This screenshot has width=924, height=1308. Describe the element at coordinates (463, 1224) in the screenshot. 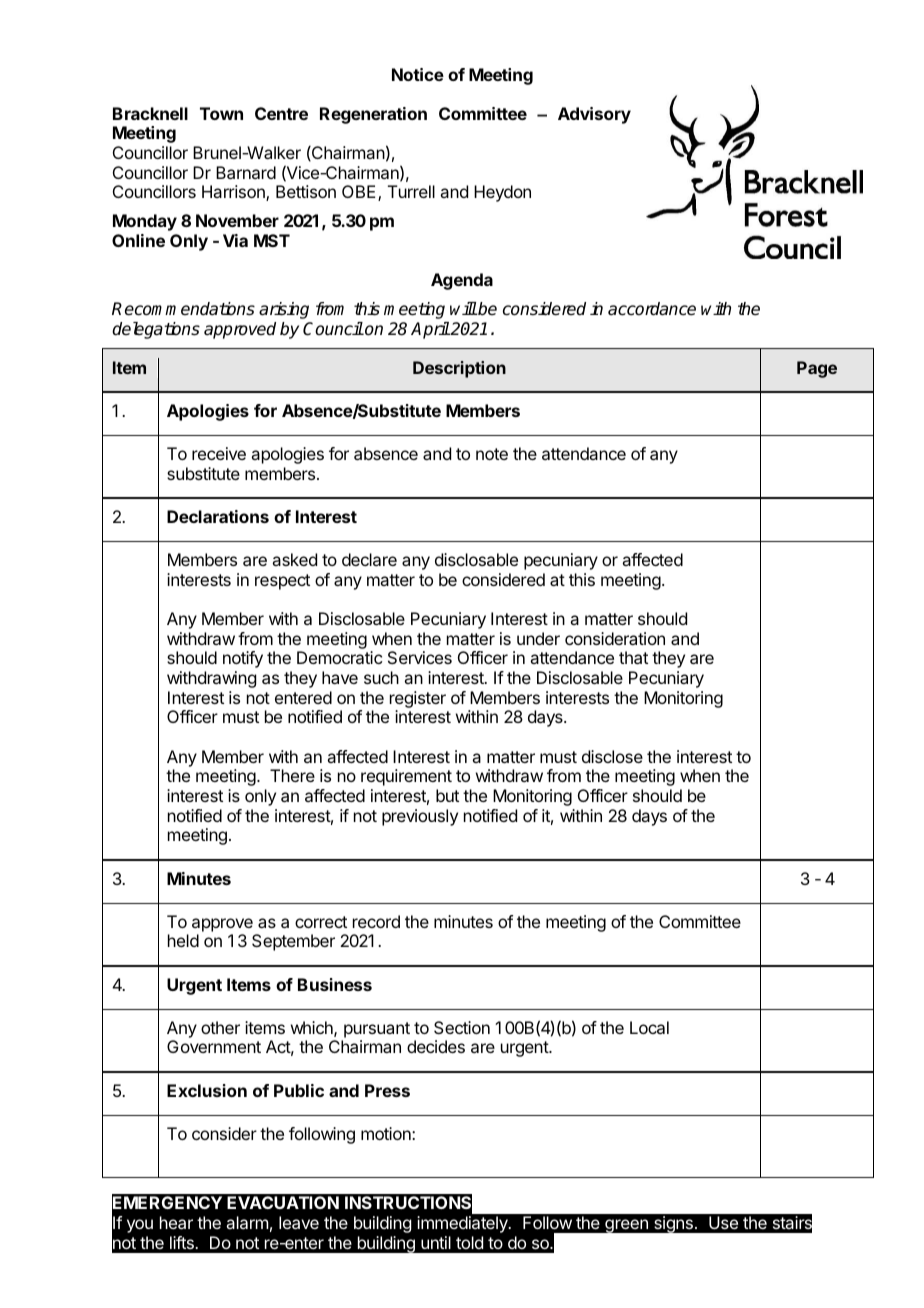

I see `immediately` at that location.
